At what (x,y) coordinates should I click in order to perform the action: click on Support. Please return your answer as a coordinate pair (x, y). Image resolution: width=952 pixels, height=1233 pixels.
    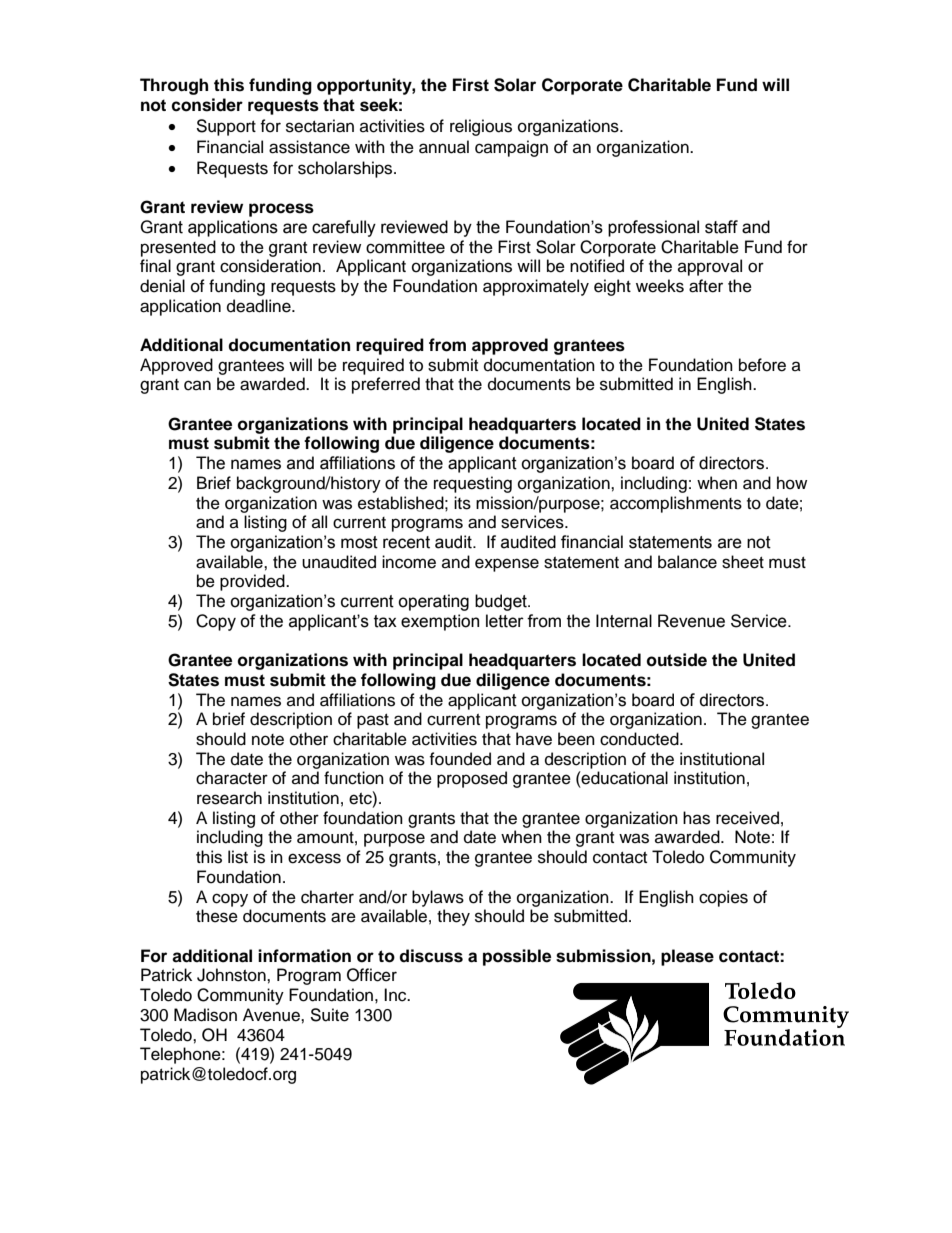
    Looking at the image, I should click on (226, 127).
